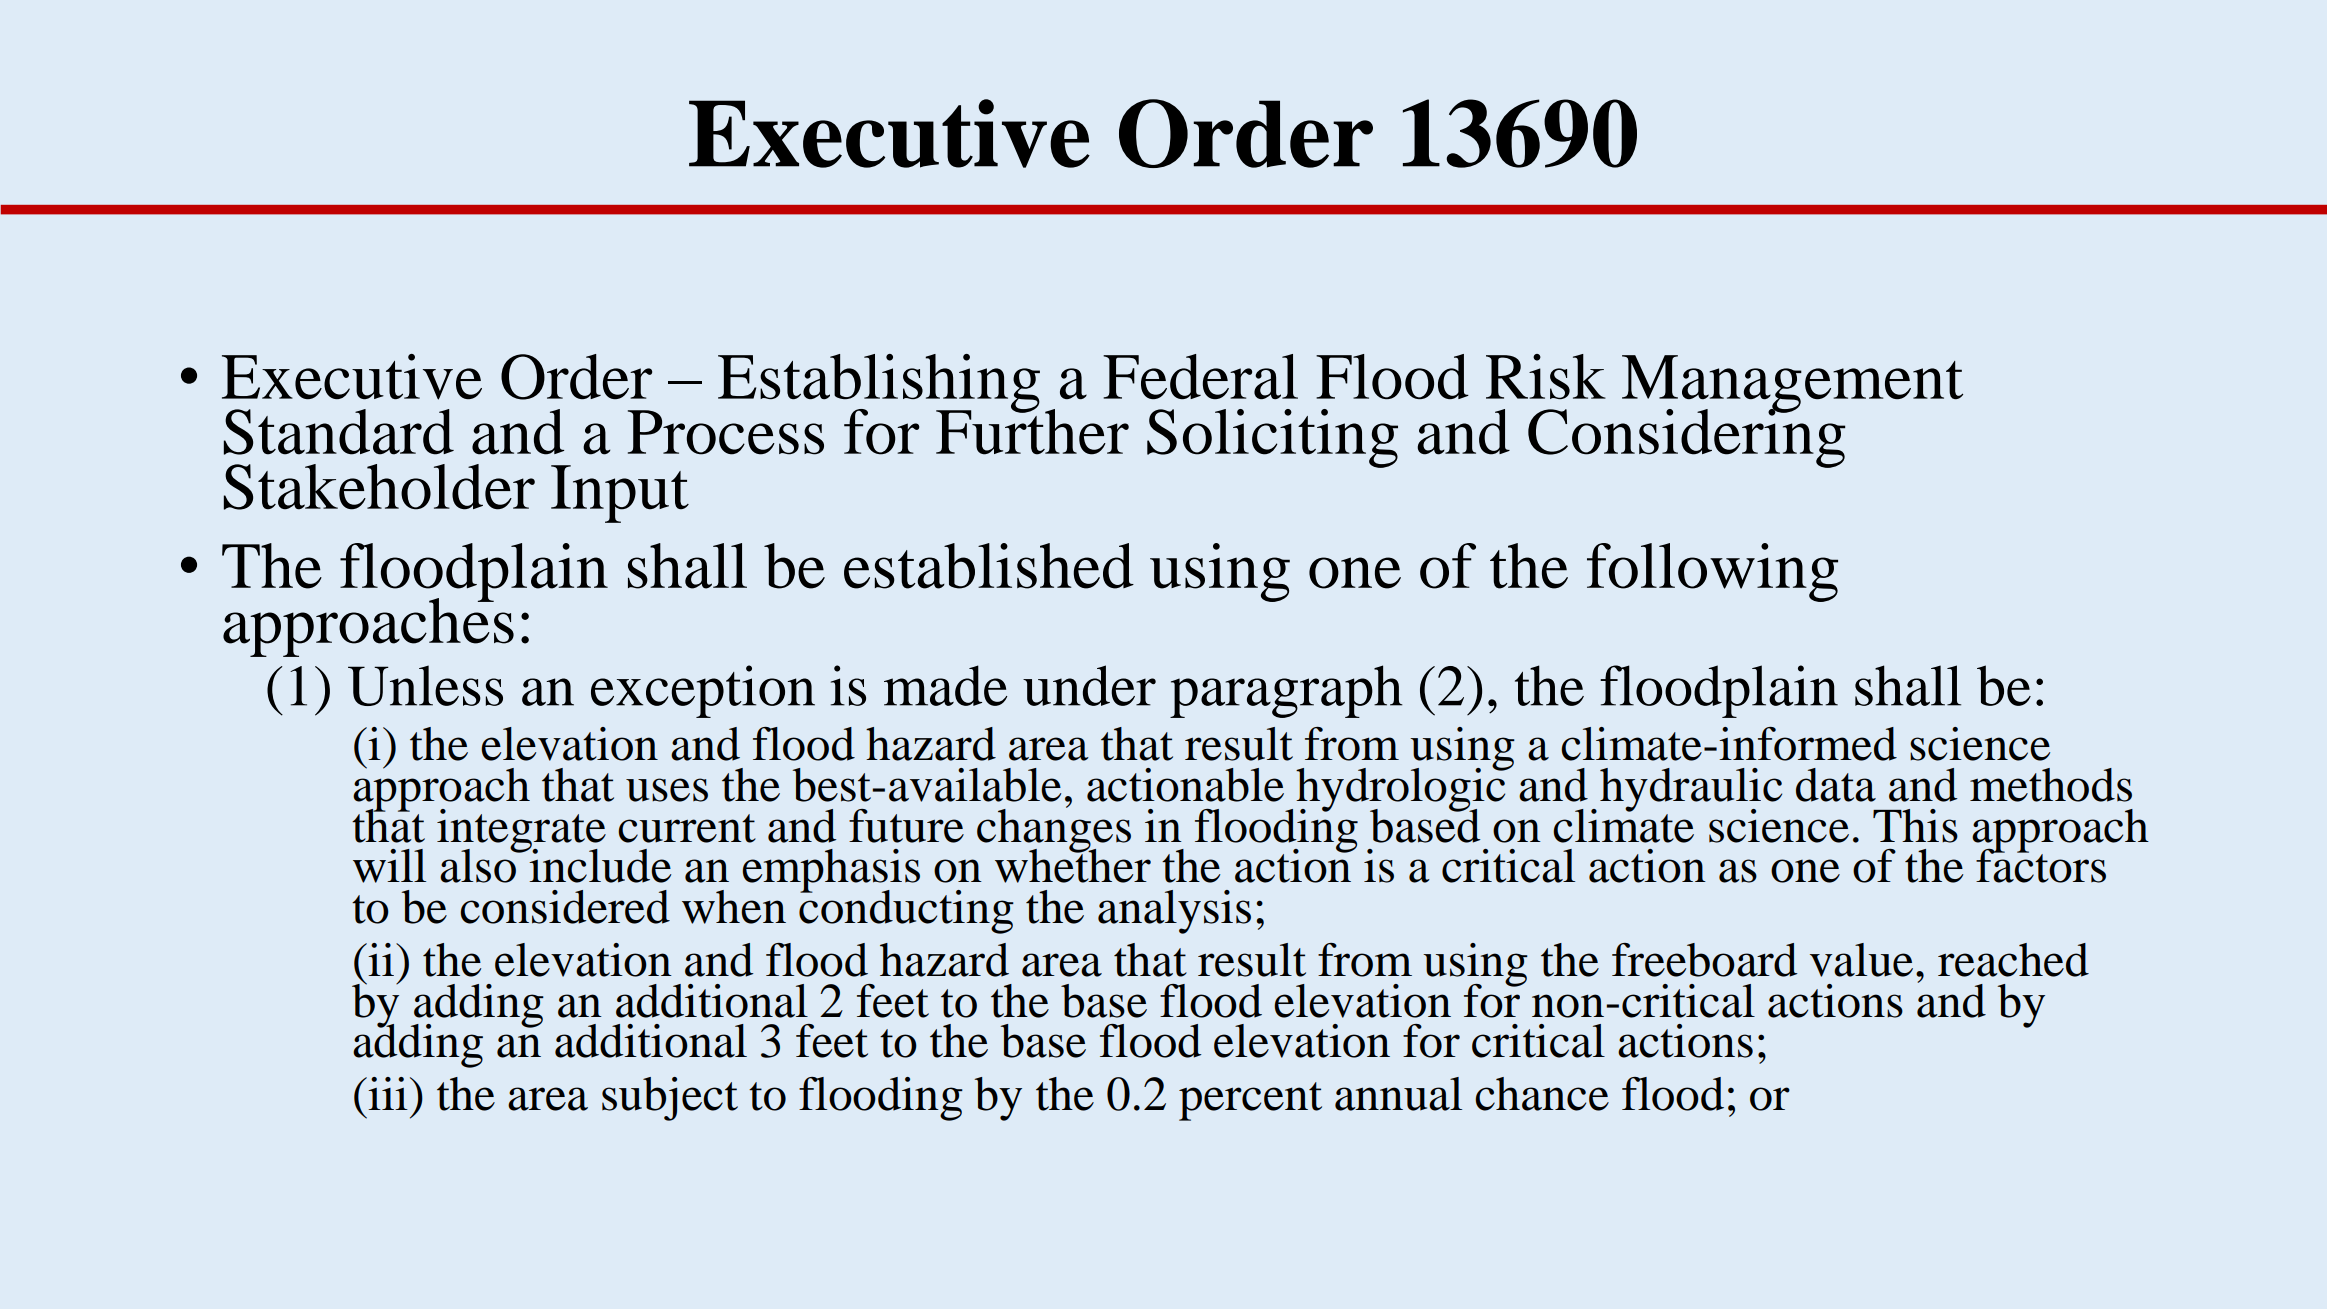 The image size is (2327, 1309). I want to click on Federal, so click(1200, 377).
